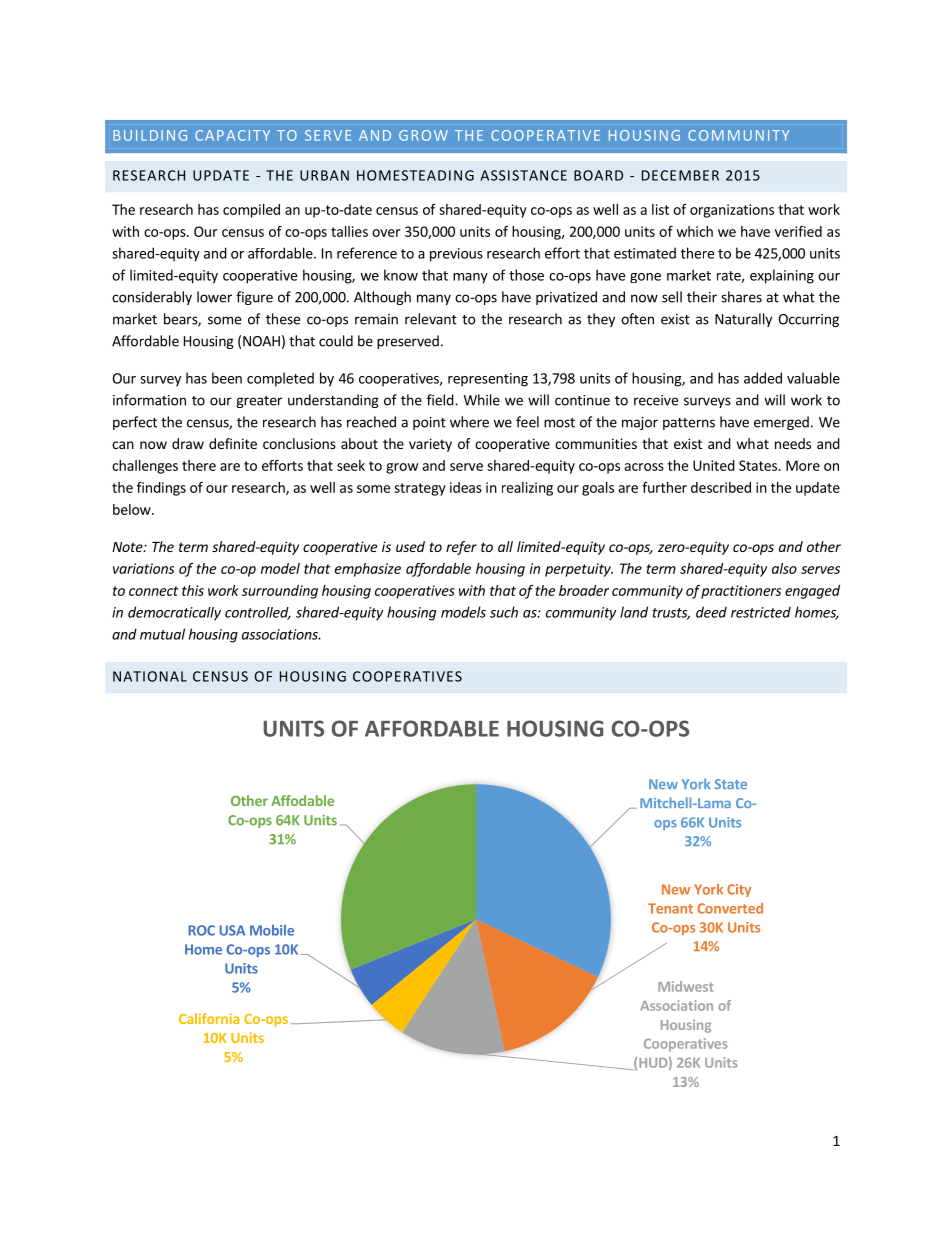 This page has width=952, height=1233. Describe the element at coordinates (162, 634) in the page. I see `mutual` at that location.
